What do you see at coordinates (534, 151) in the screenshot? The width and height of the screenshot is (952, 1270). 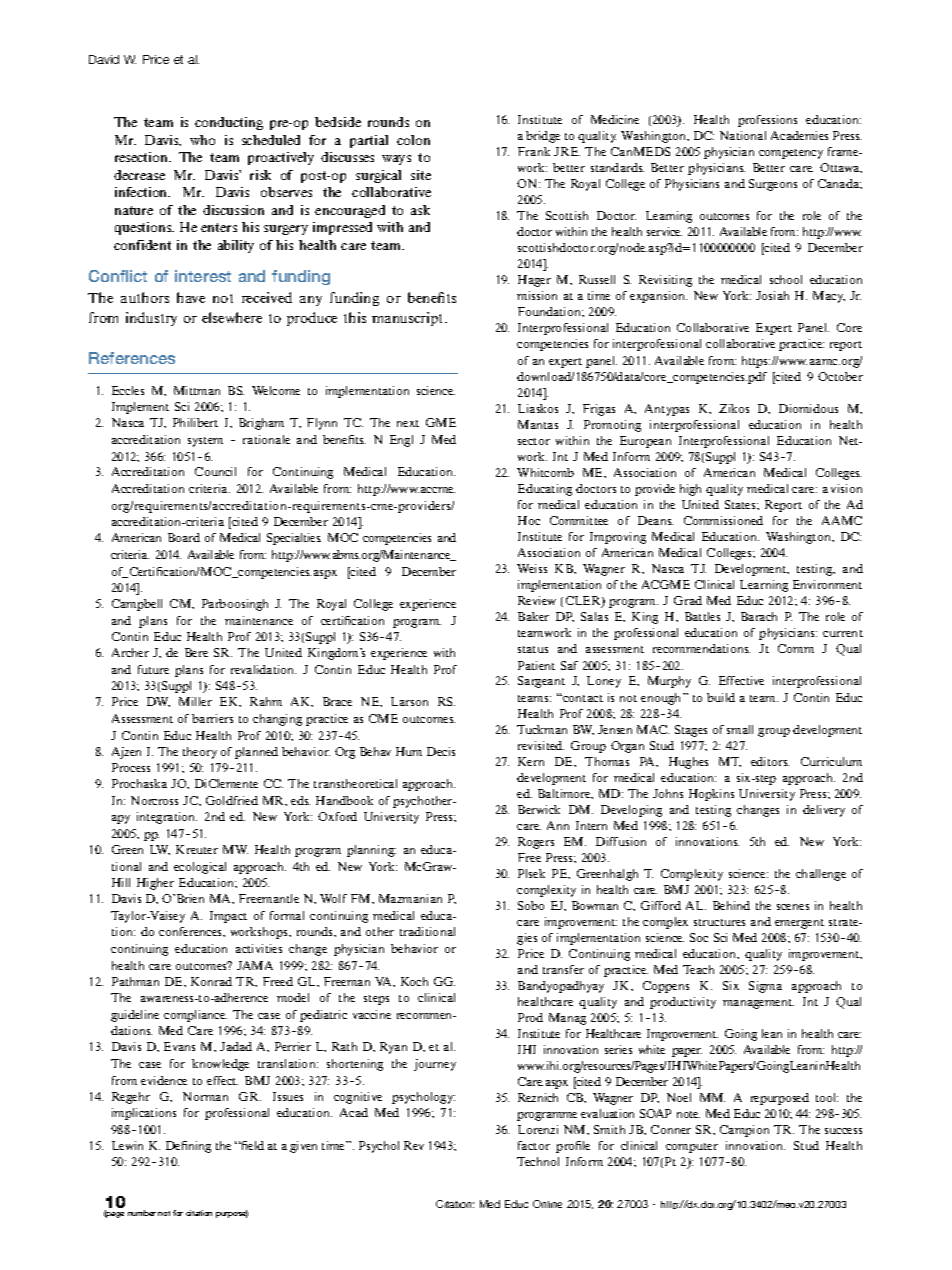 I see `Frank` at bounding box center [534, 151].
